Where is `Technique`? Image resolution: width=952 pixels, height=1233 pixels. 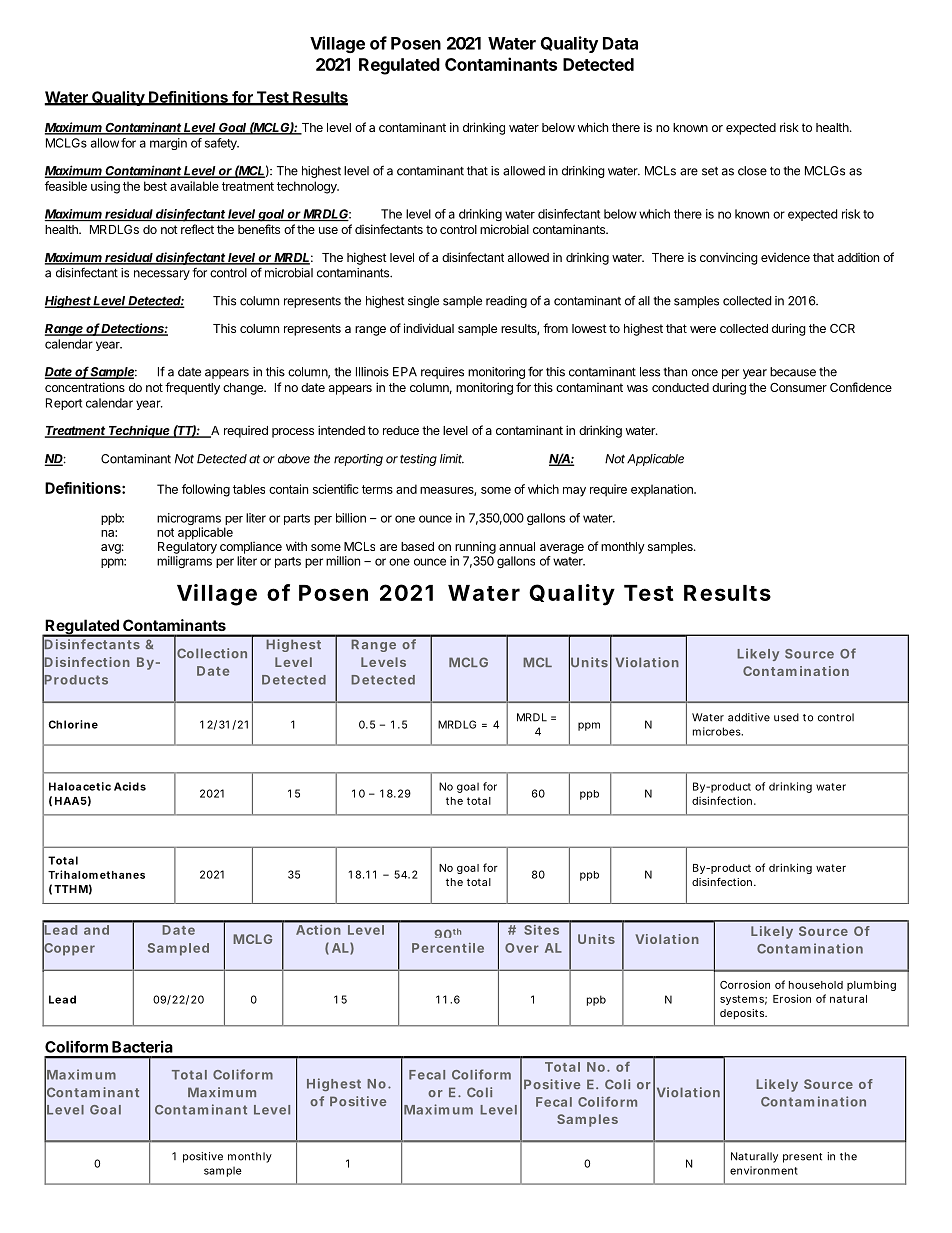 Technique is located at coordinates (139, 431).
